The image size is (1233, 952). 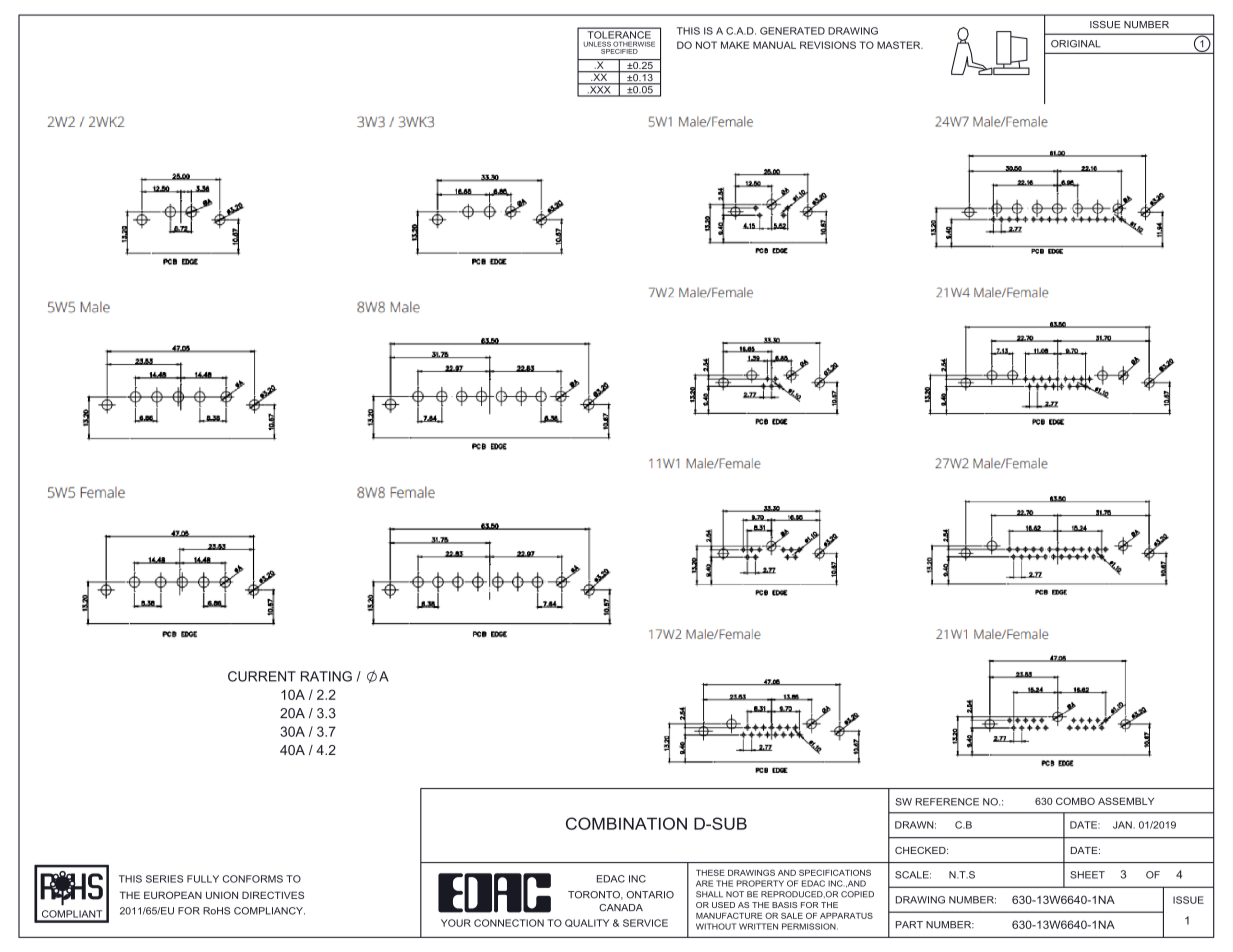 What do you see at coordinates (262, 676) in the image?
I see `CURRENT` at bounding box center [262, 676].
